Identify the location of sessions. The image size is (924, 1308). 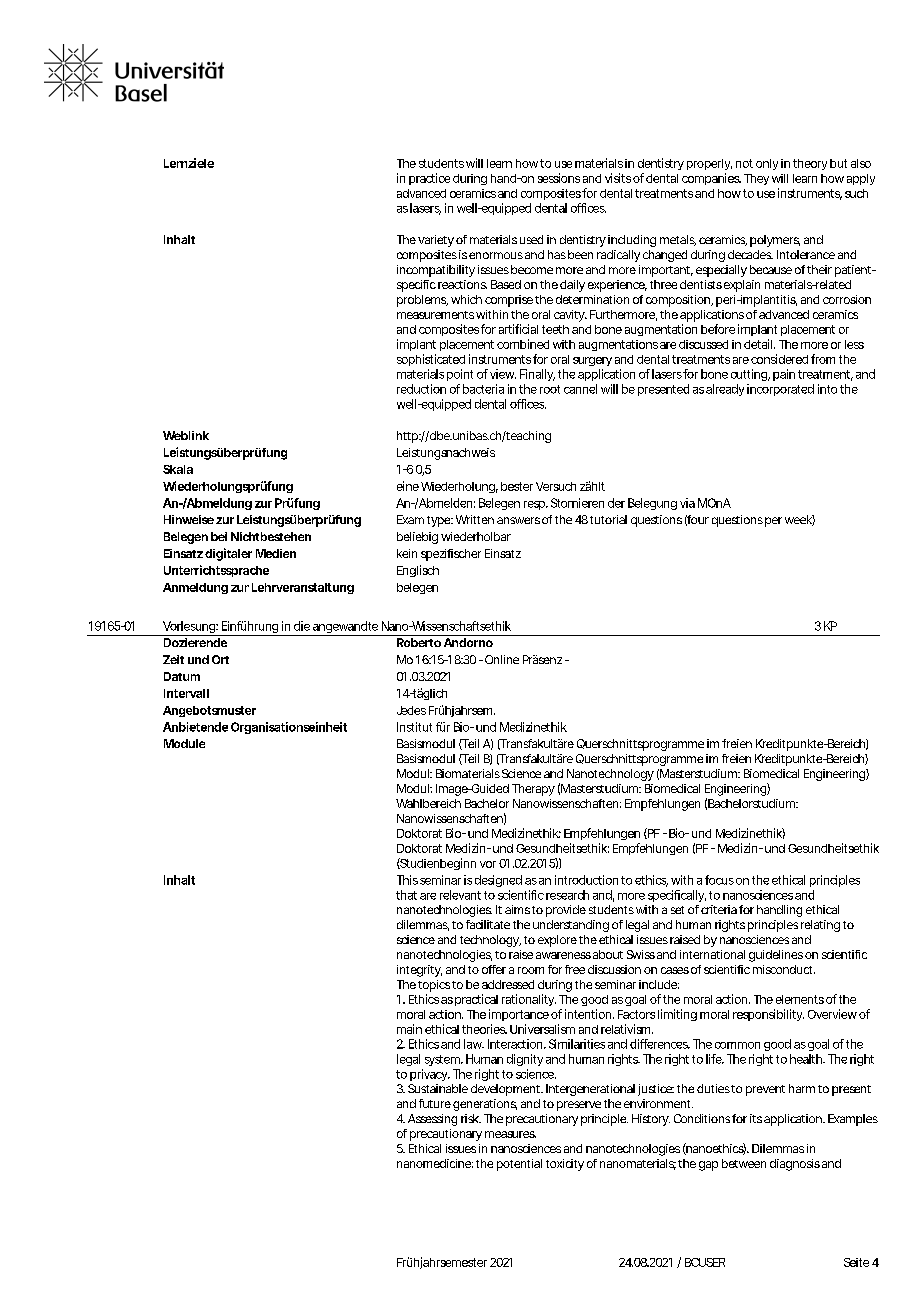
(559, 178).
